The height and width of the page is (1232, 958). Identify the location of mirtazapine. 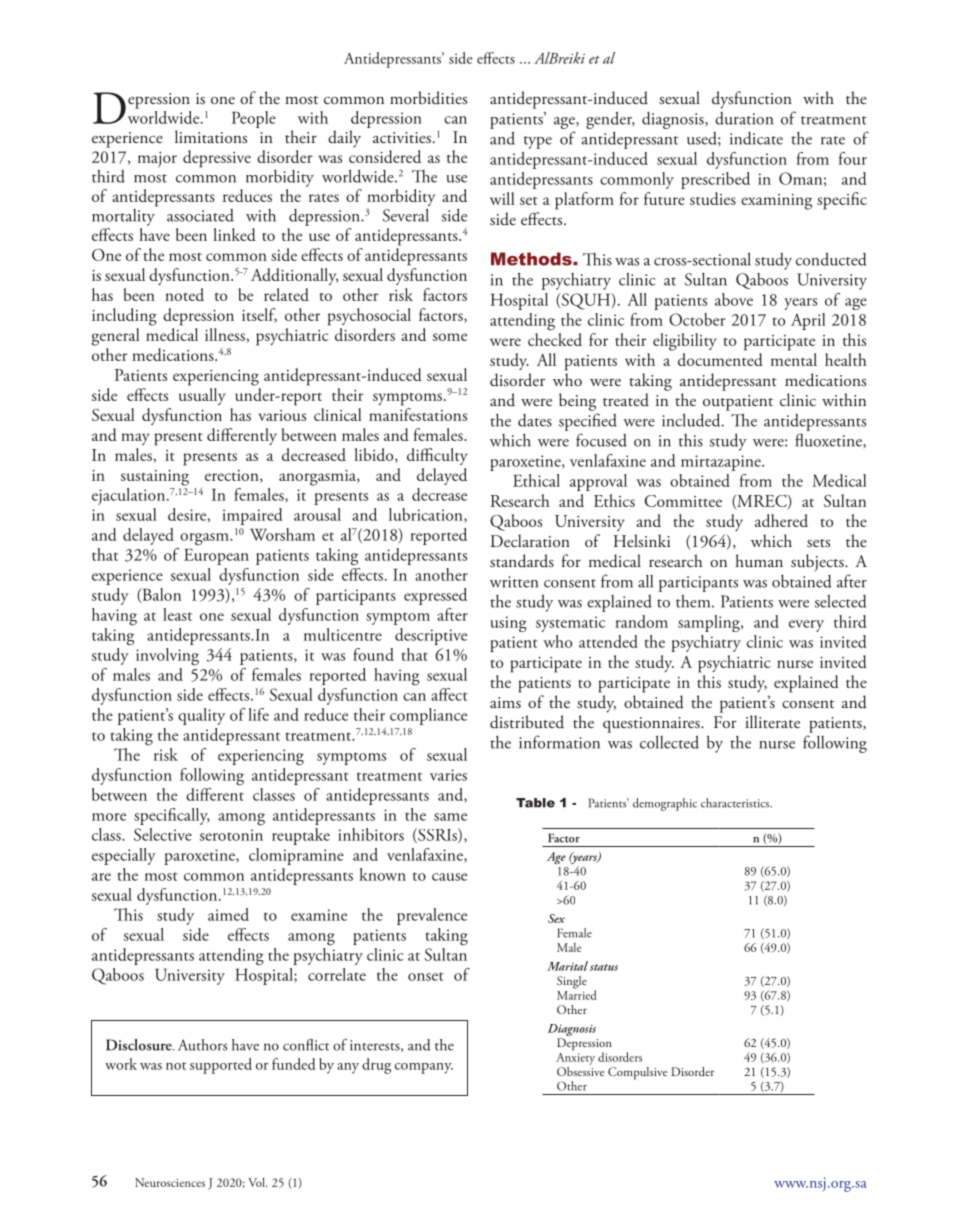
(722, 463).
